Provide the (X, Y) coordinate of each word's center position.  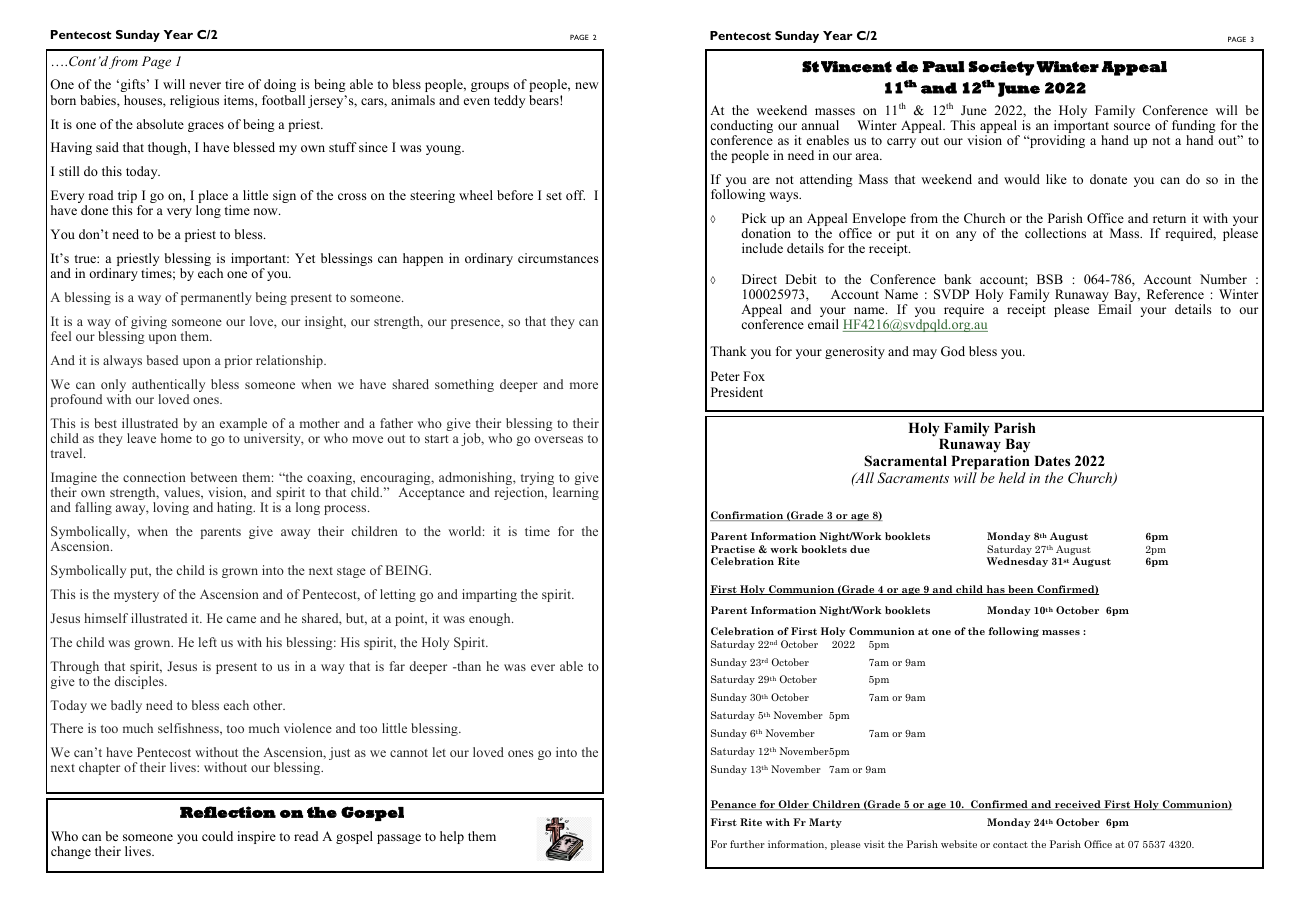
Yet (305, 258)
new (587, 85)
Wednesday (1017, 562)
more (584, 385)
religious (194, 101)
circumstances (558, 258)
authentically (168, 387)
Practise (733, 549)
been (1021, 590)
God (953, 351)
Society (1001, 68)
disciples (140, 682)
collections (1055, 233)
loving (171, 508)
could (217, 836)
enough (491, 619)
